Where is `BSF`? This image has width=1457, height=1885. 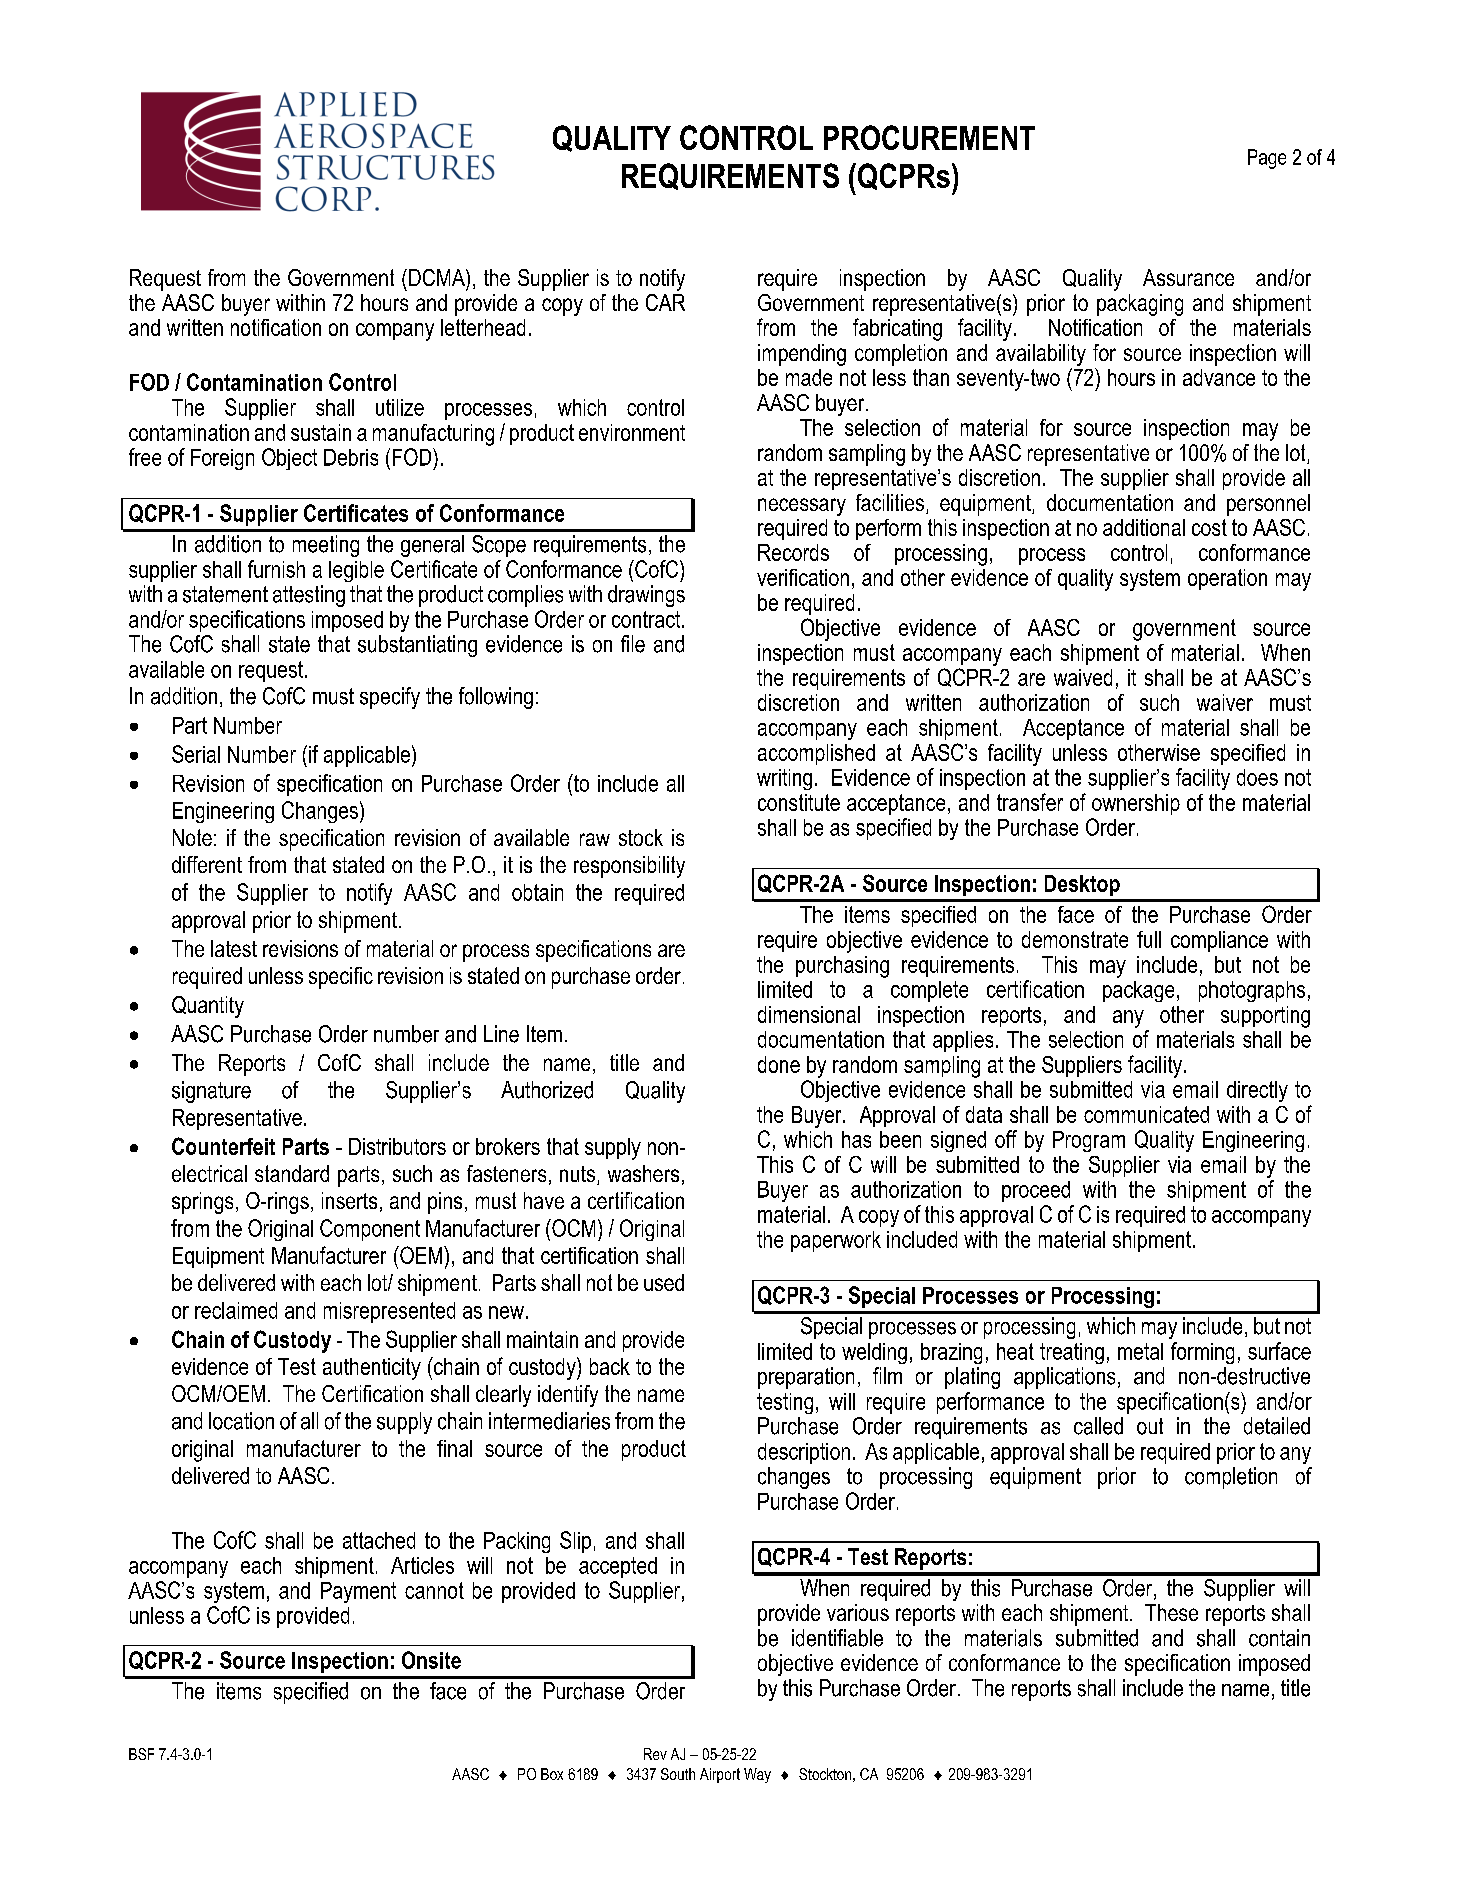
BSF is located at coordinates (141, 1754).
